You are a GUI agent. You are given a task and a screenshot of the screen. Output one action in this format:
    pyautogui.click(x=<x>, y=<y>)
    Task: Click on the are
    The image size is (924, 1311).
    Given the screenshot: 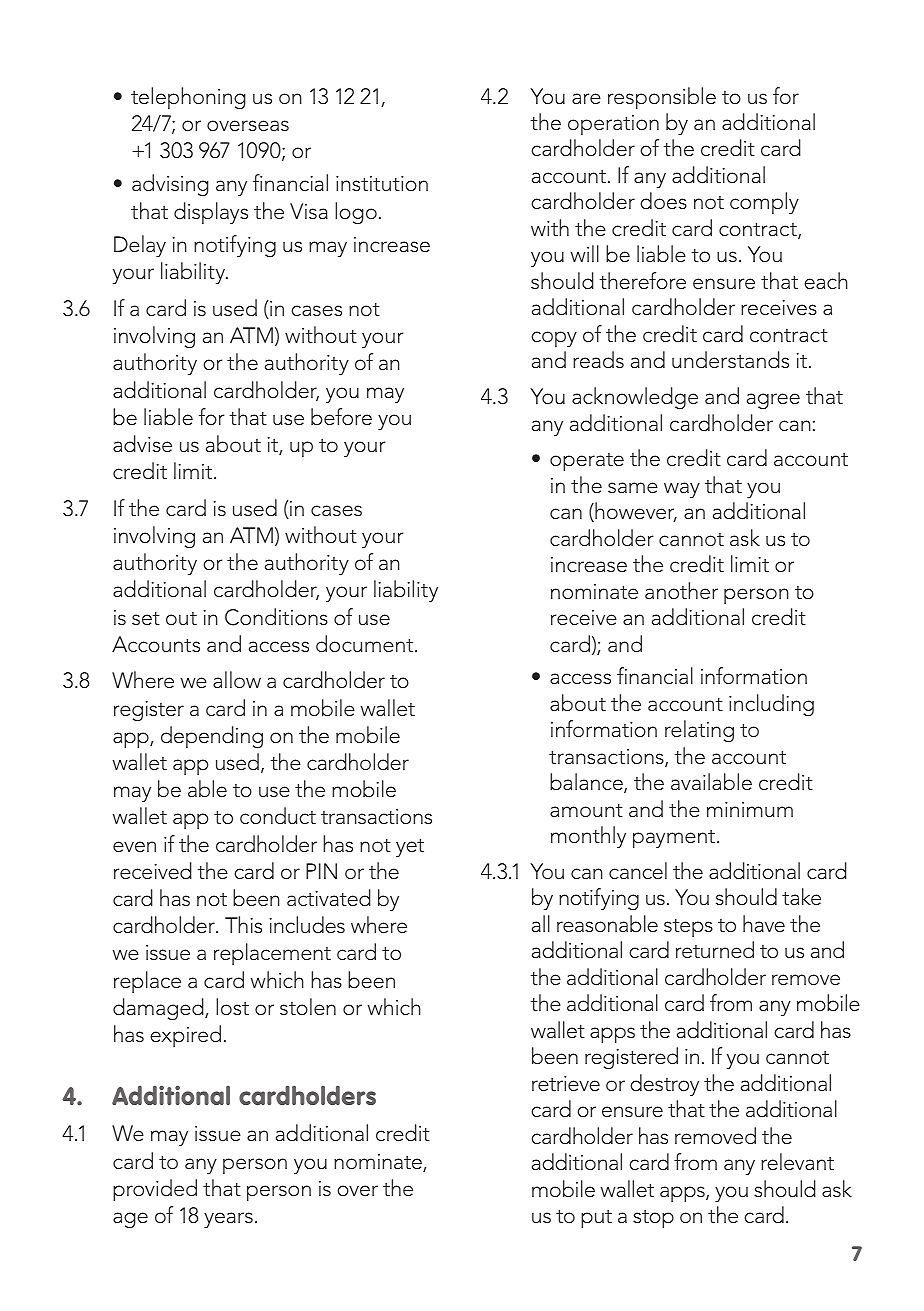 What is the action you would take?
    pyautogui.click(x=586, y=99)
